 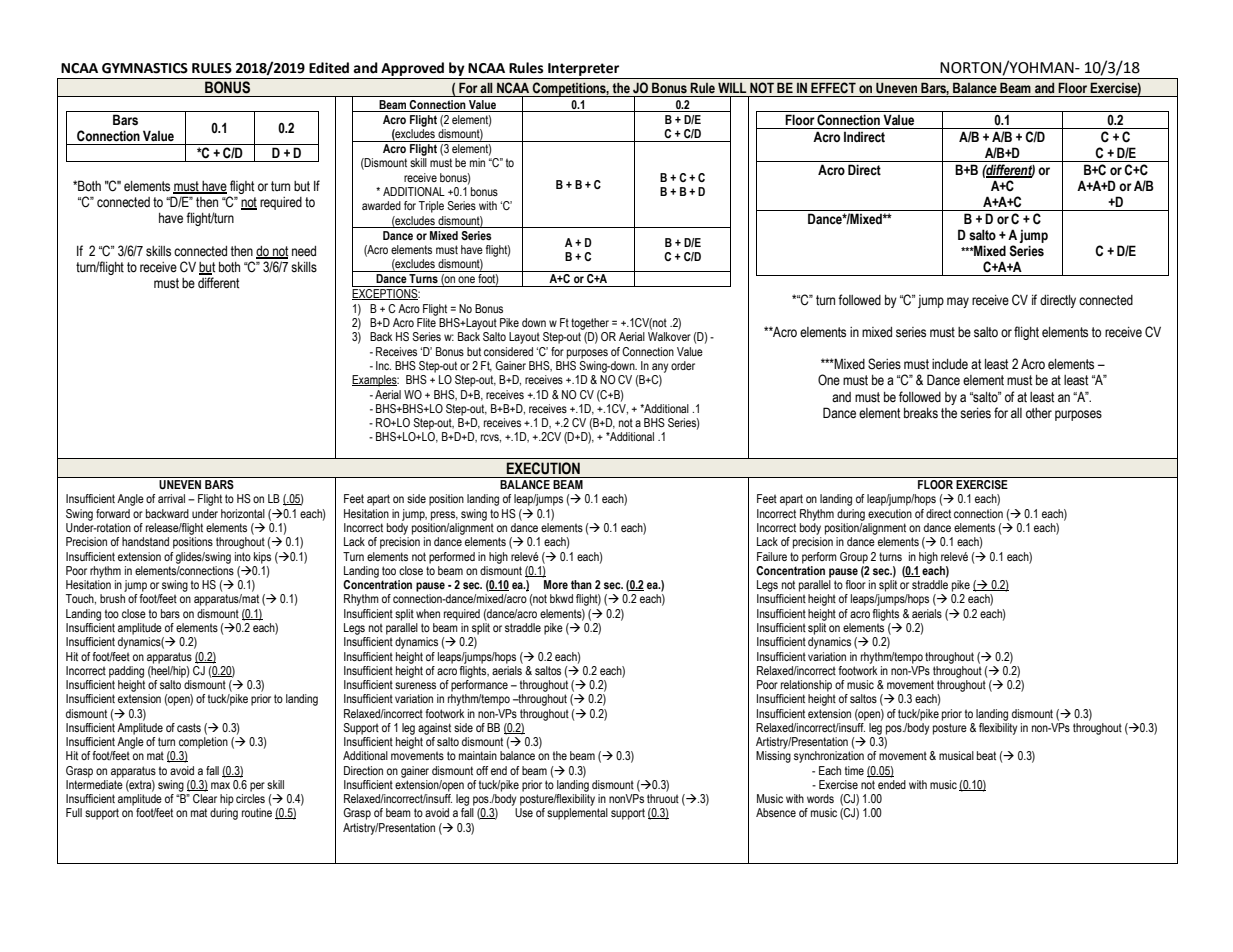 What do you see at coordinates (583, 71) in the page?
I see `Interpreter` at bounding box center [583, 71].
